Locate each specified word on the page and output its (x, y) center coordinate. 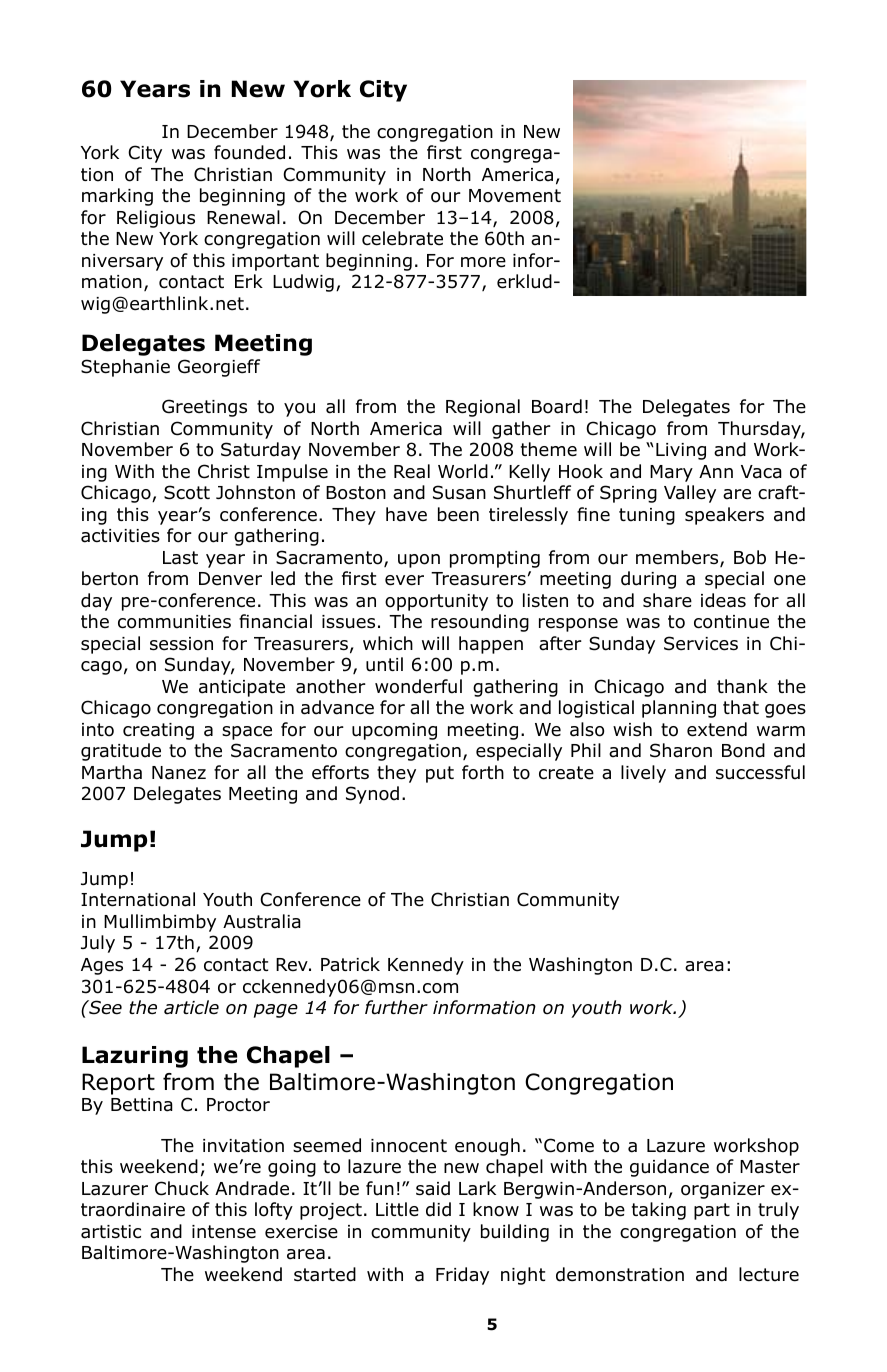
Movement (515, 196)
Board (557, 406)
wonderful (418, 686)
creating (158, 731)
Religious (156, 219)
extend (717, 729)
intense (224, 1232)
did (438, 1209)
